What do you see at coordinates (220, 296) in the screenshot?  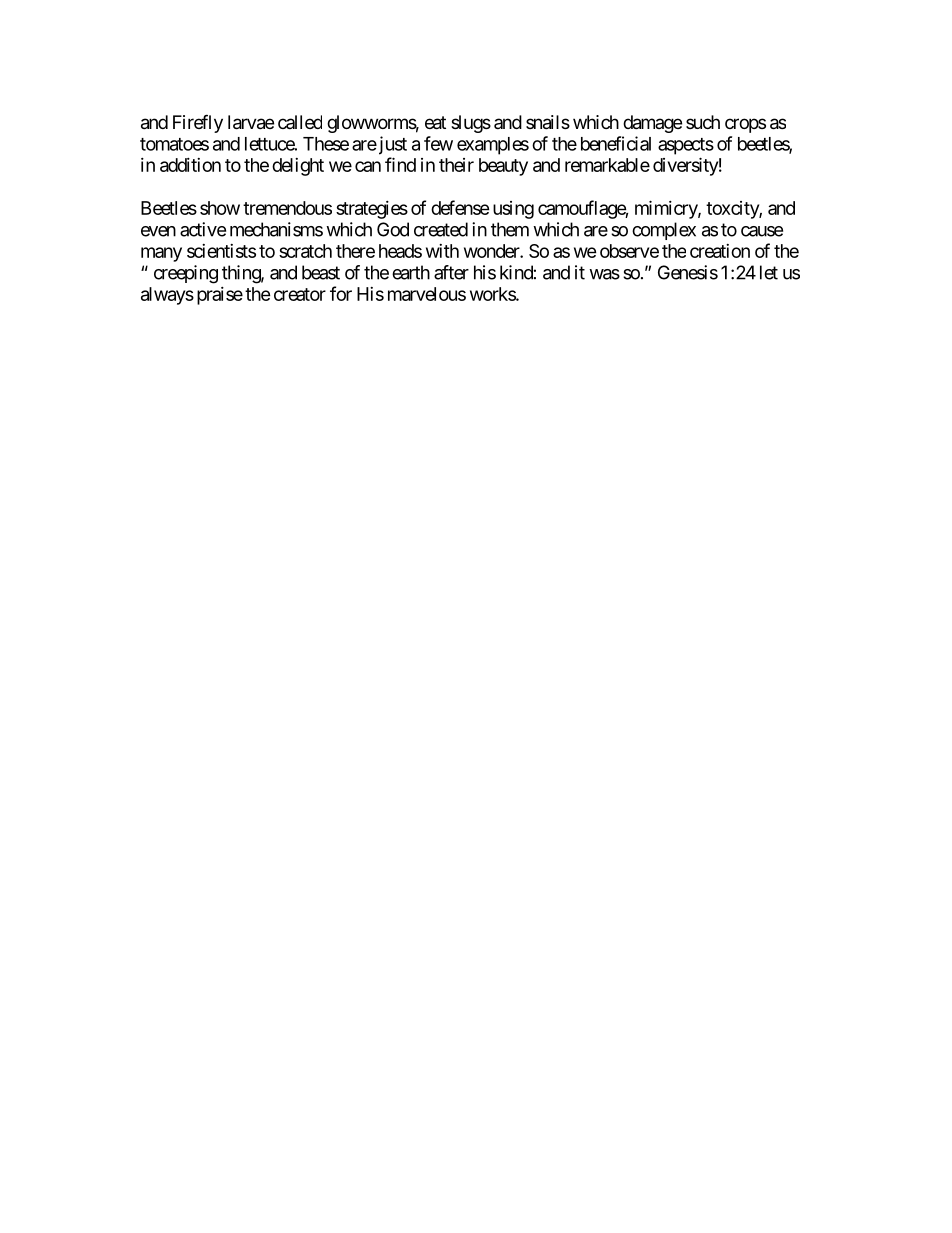 I see `praise` at bounding box center [220, 296].
